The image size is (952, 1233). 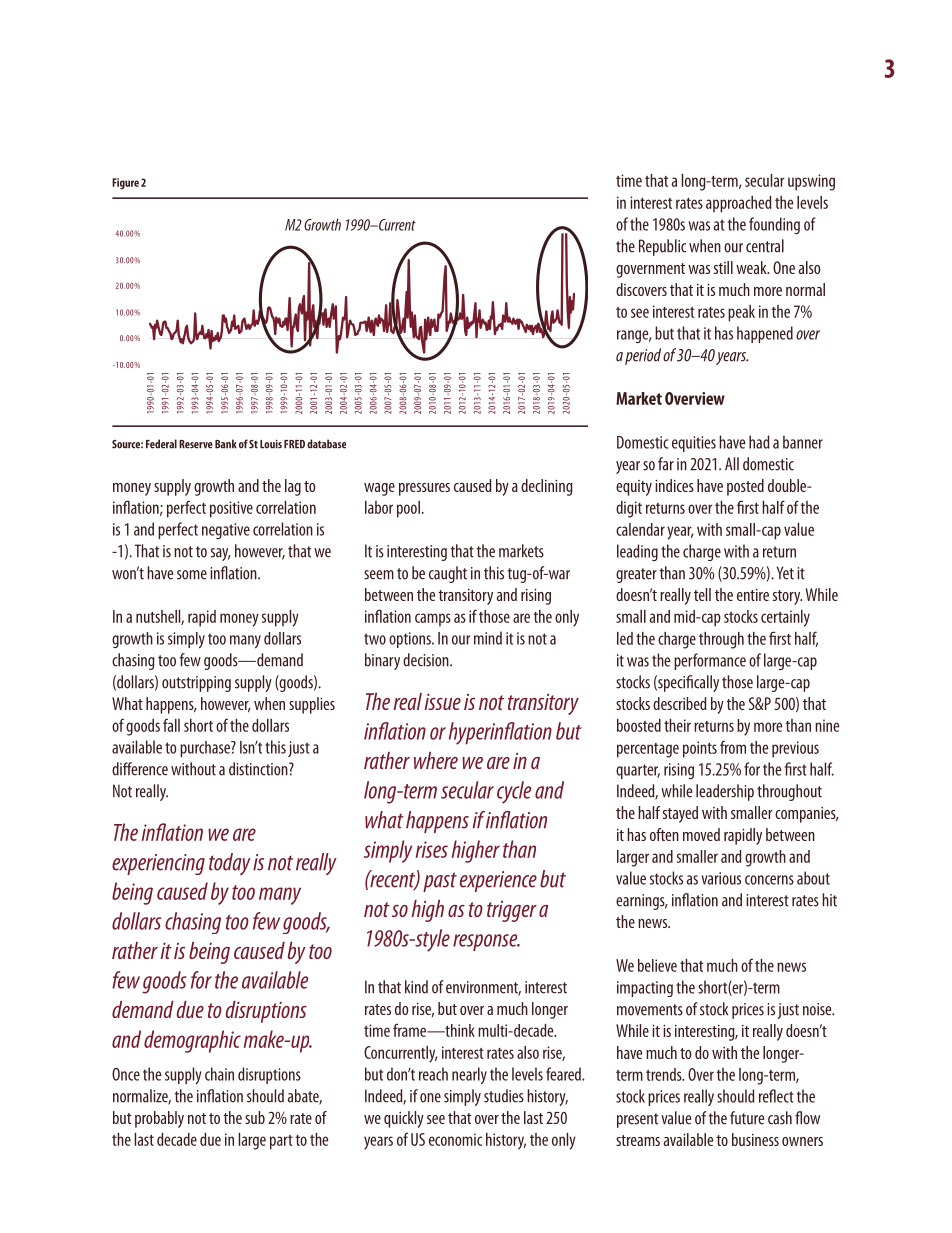 What do you see at coordinates (424, 489) in the screenshot?
I see `pressures` at bounding box center [424, 489].
